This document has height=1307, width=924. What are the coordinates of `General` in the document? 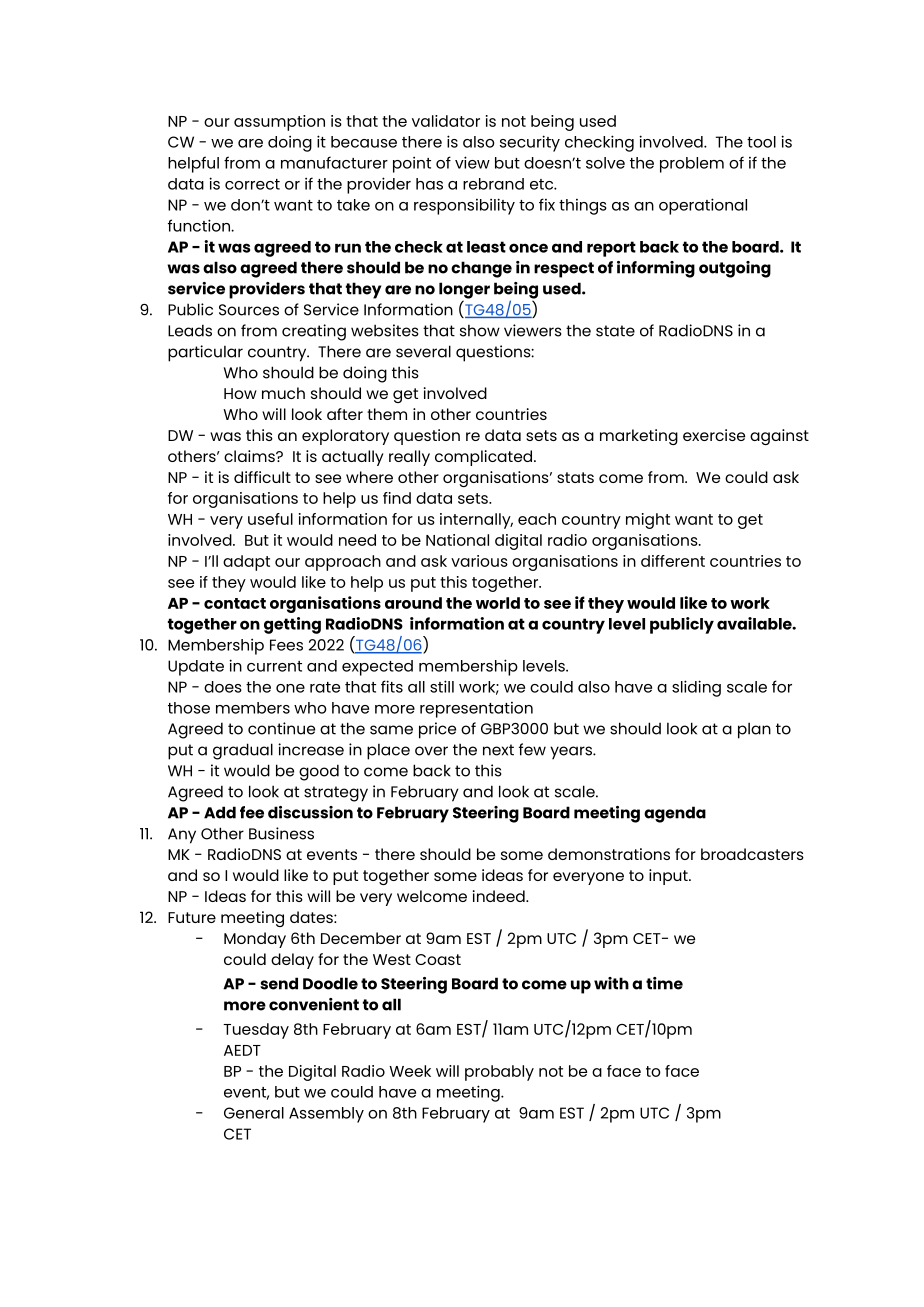 It's located at (254, 1113).
